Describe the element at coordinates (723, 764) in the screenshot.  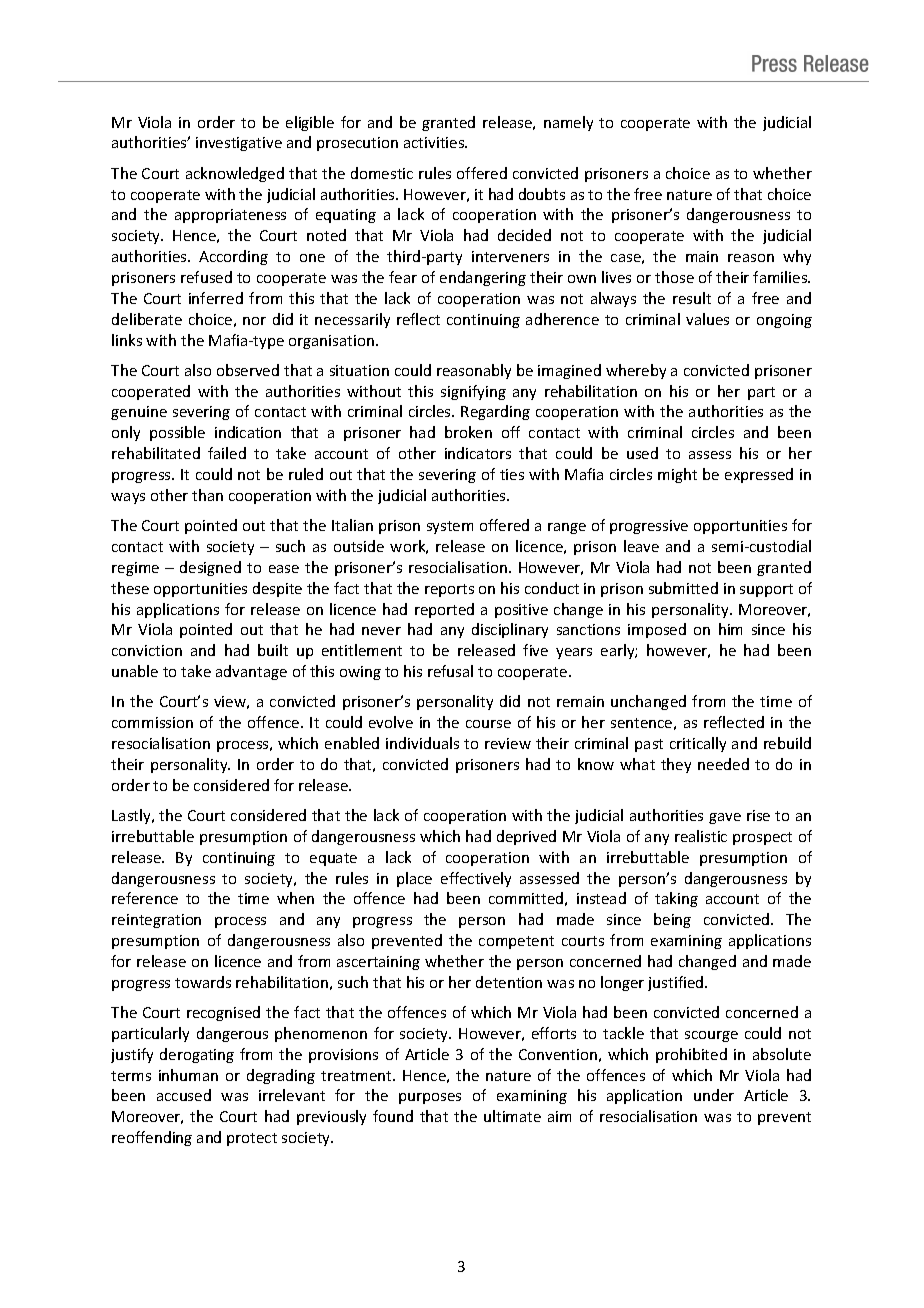
I see `needed` at that location.
